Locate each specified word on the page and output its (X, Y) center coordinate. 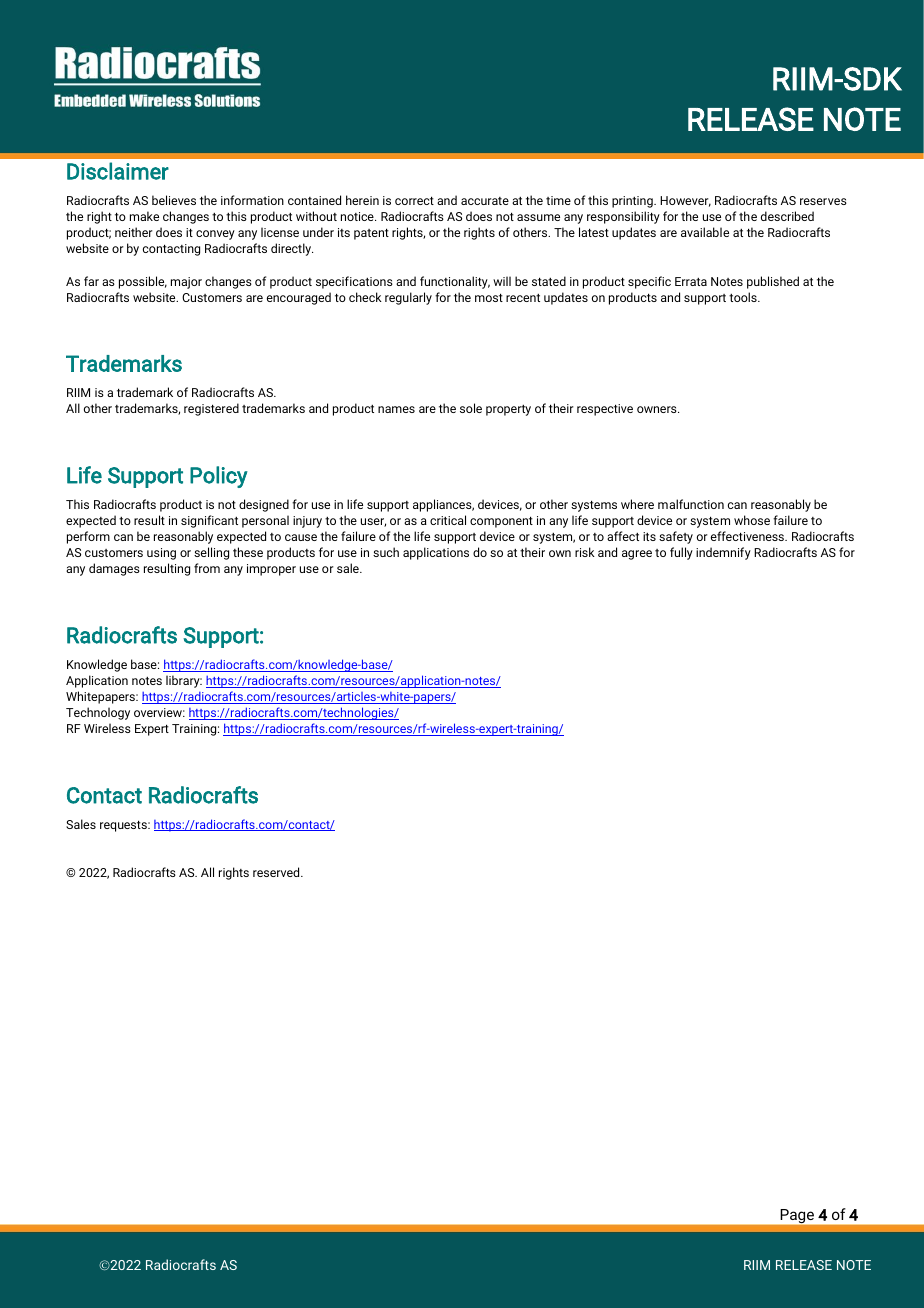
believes (174, 200)
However (685, 201)
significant (209, 521)
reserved (277, 872)
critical (448, 520)
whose (752, 520)
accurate (485, 201)
